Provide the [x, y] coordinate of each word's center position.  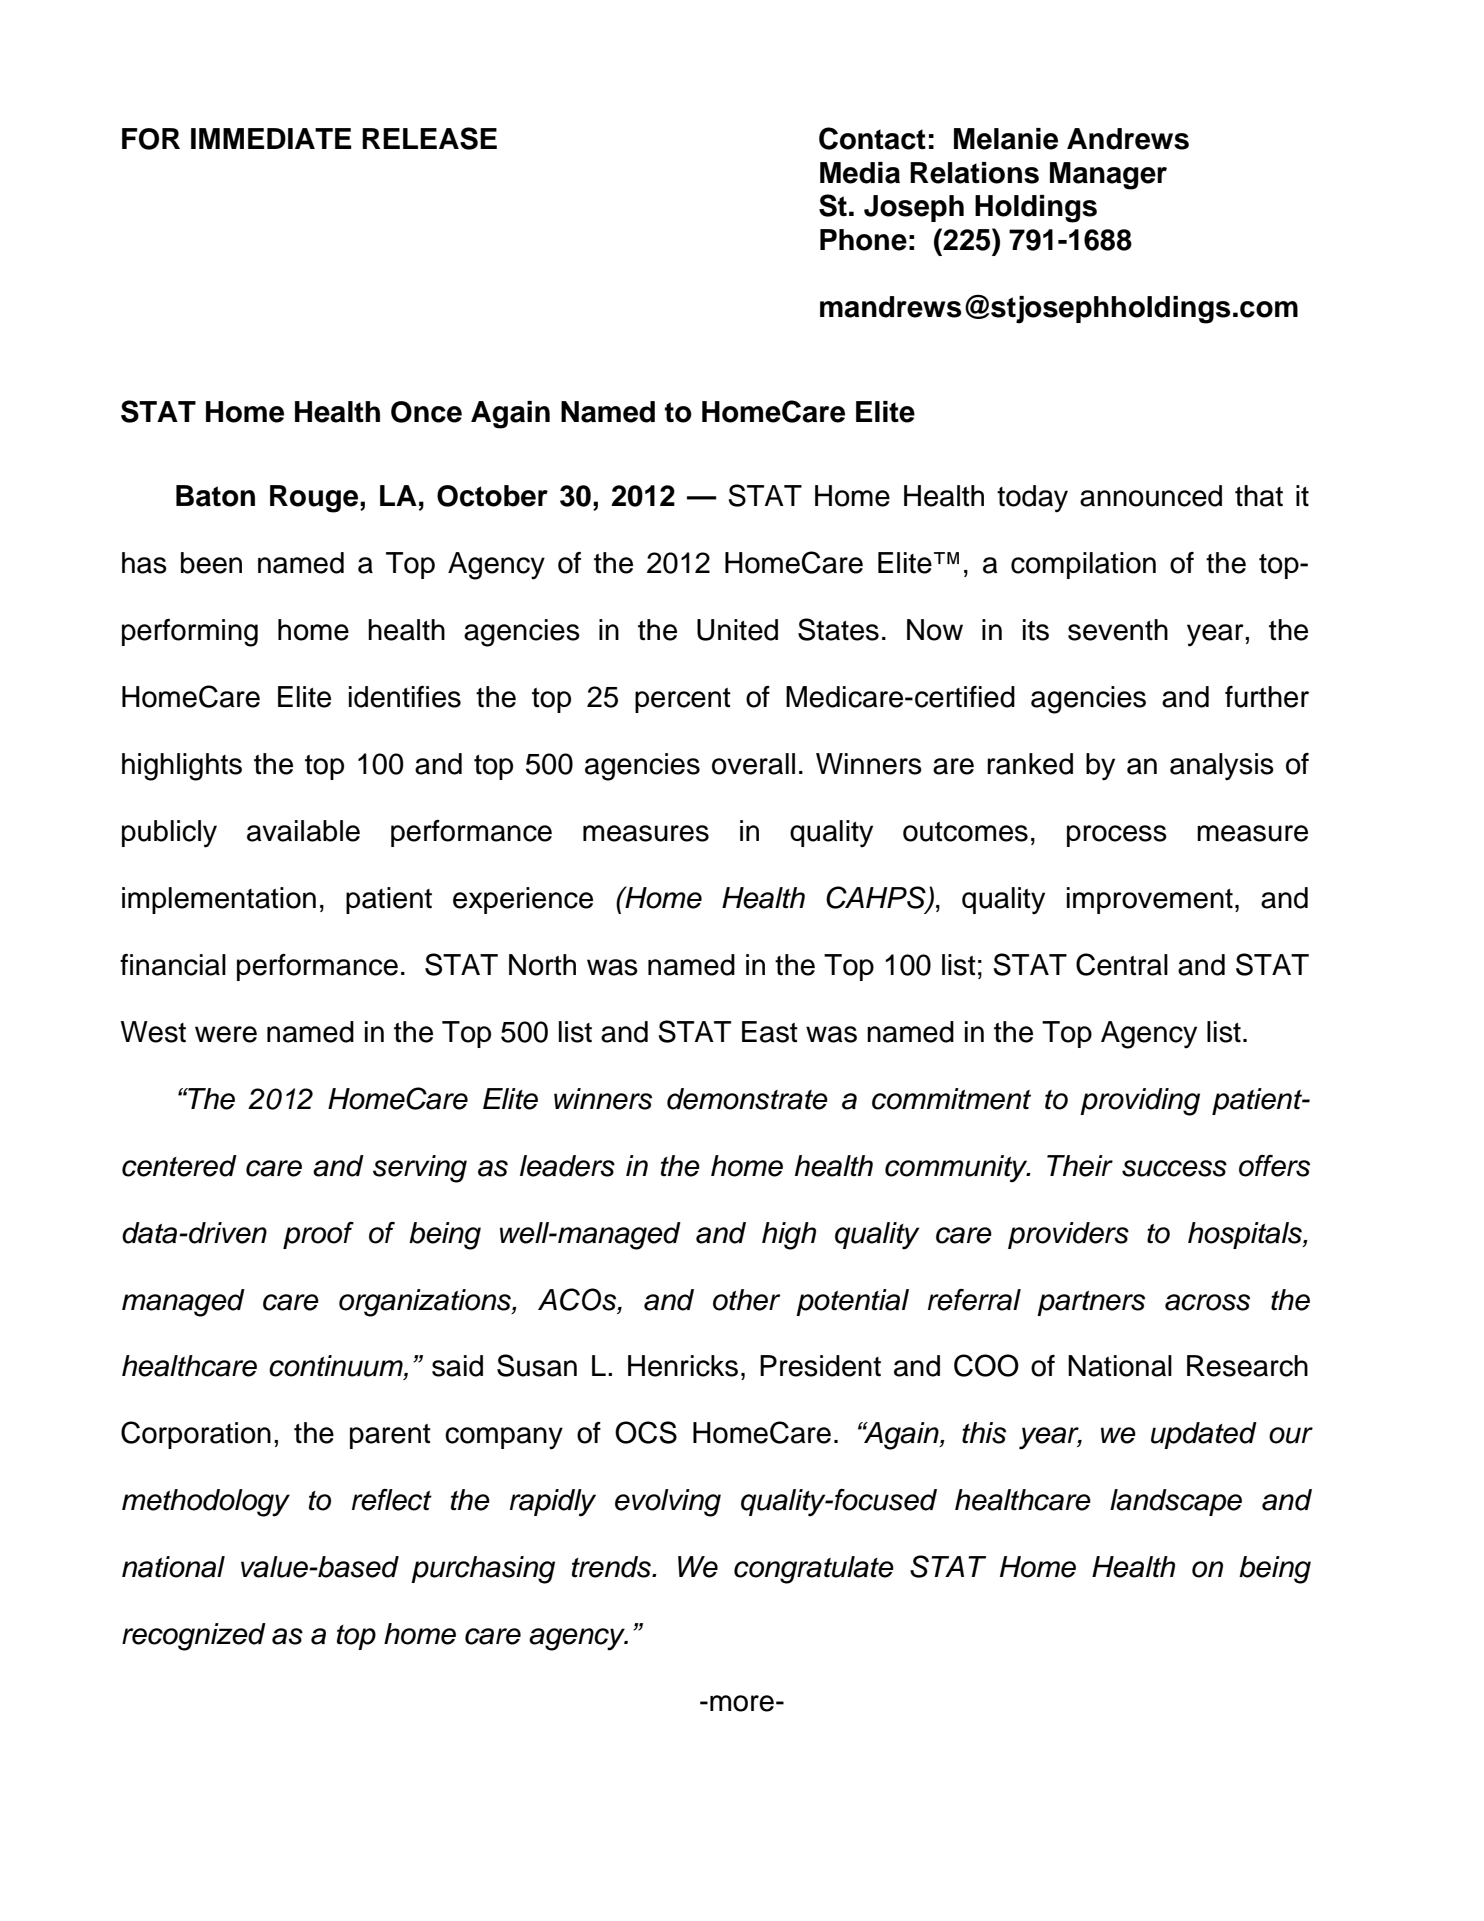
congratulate [814, 1570]
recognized [194, 1637]
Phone [863, 240]
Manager [1108, 176]
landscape [1176, 1502]
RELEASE [429, 138]
